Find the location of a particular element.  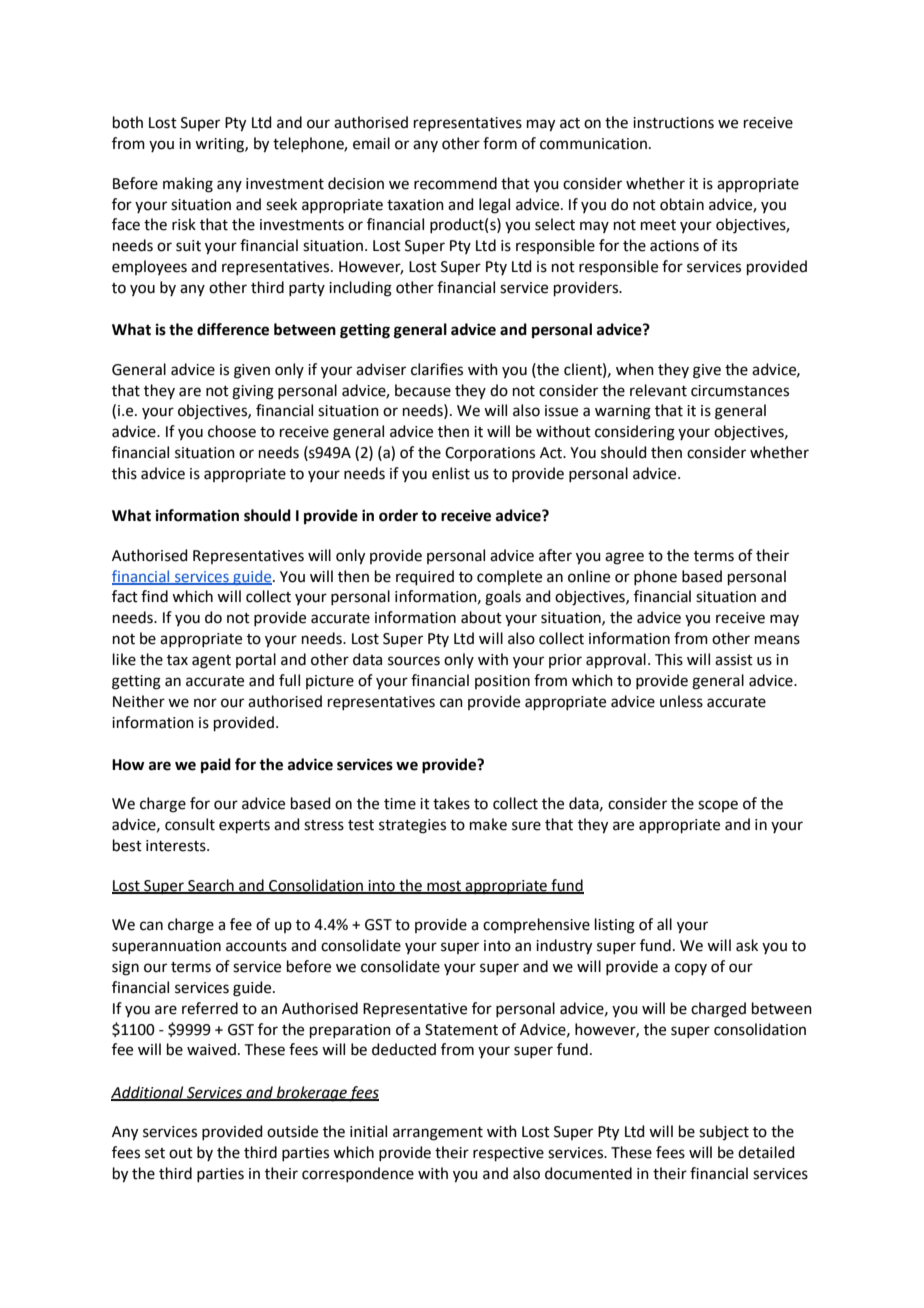

warning is located at coordinates (623, 412).
